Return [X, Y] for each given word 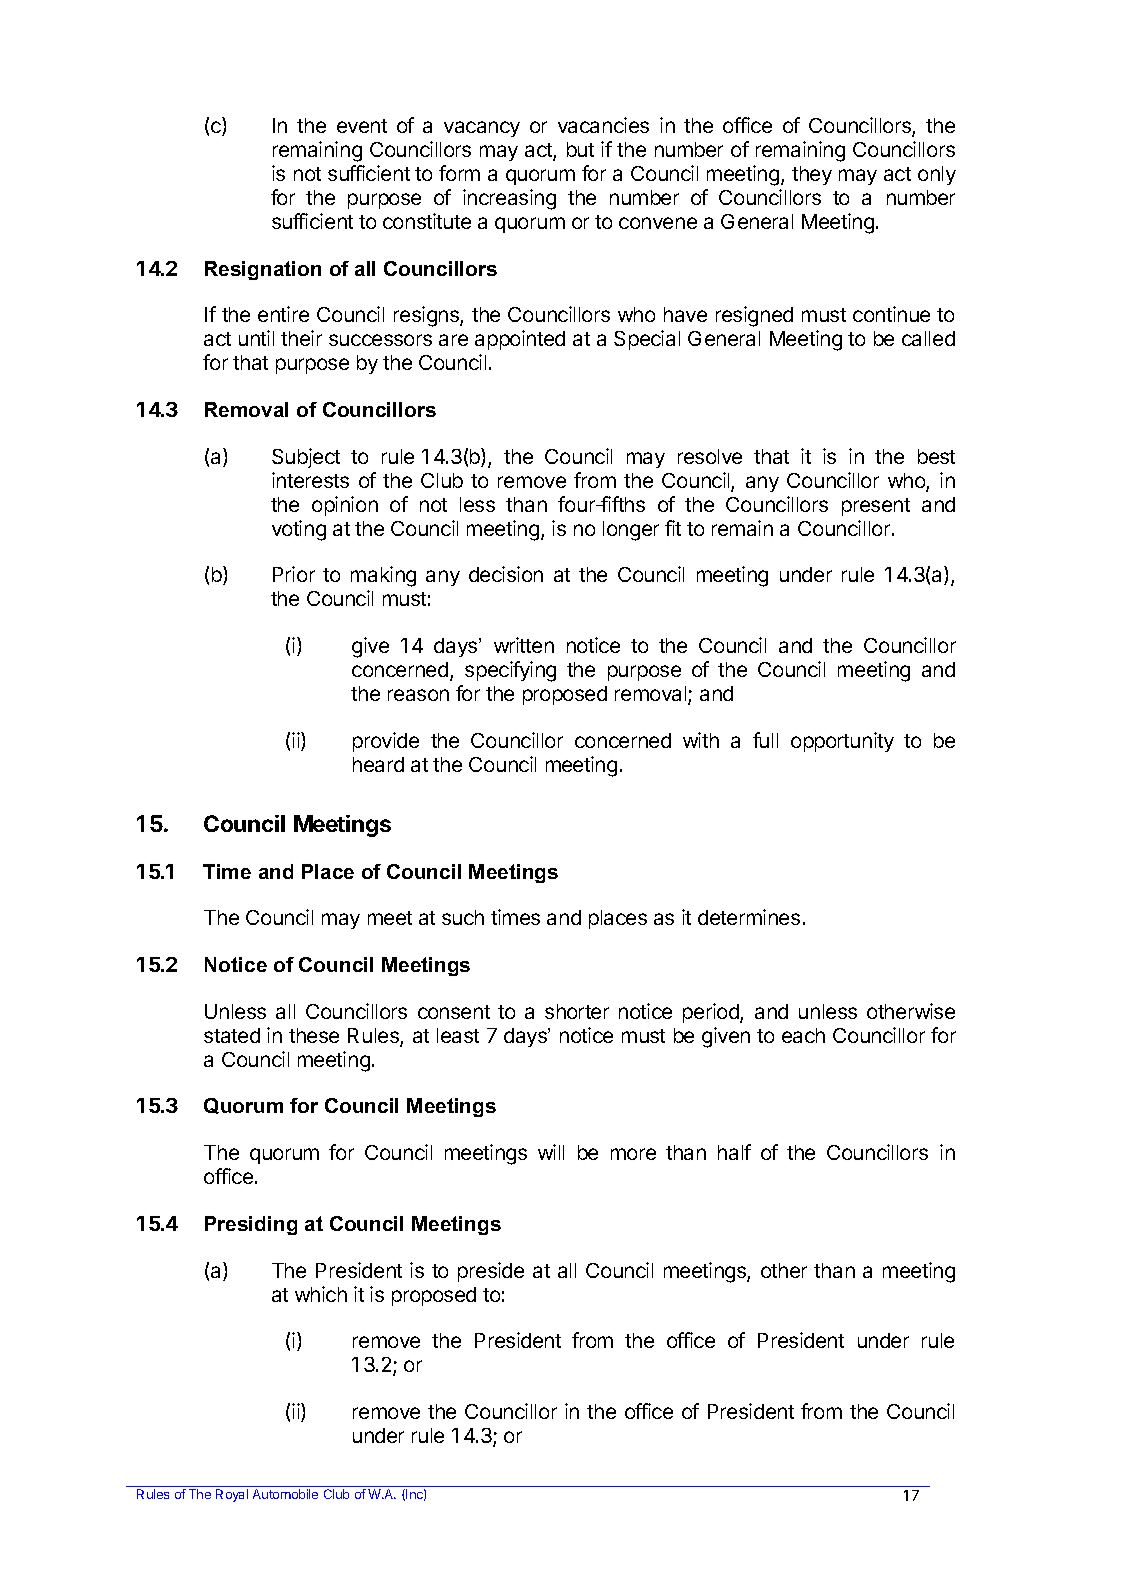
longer [631, 531]
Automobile [285, 1494]
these [314, 1035]
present [876, 507]
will [551, 1152]
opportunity [842, 742]
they [812, 175]
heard [378, 764]
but [580, 149]
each [803, 1035]
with [701, 740]
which [321, 1294]
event [362, 126]
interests [310, 480]
